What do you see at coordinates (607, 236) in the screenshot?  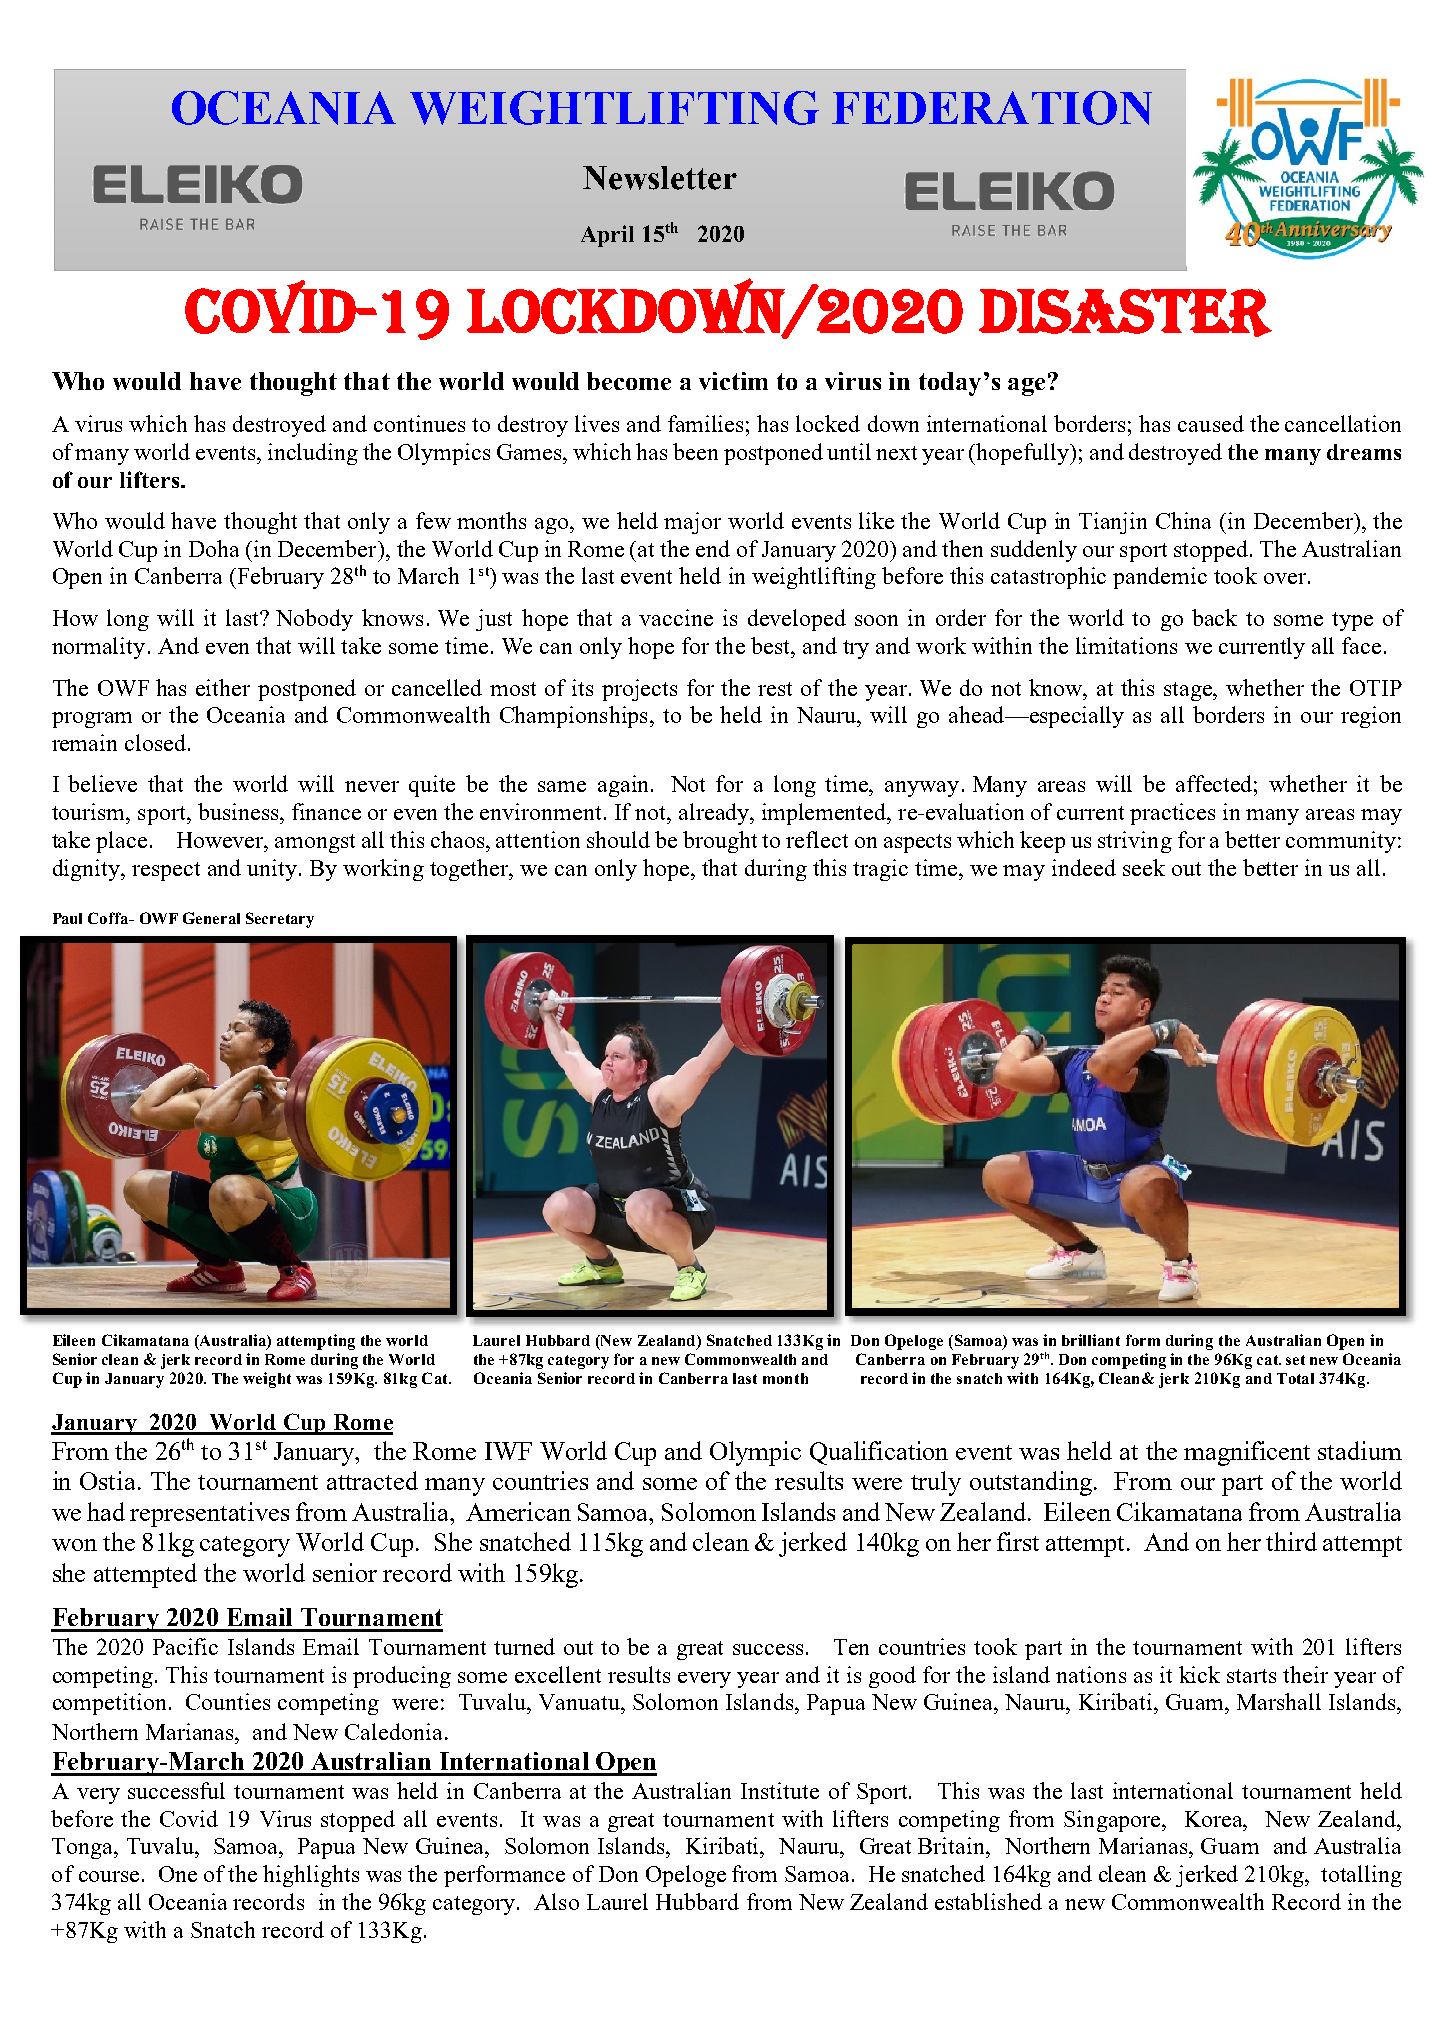 I see `April` at bounding box center [607, 236].
